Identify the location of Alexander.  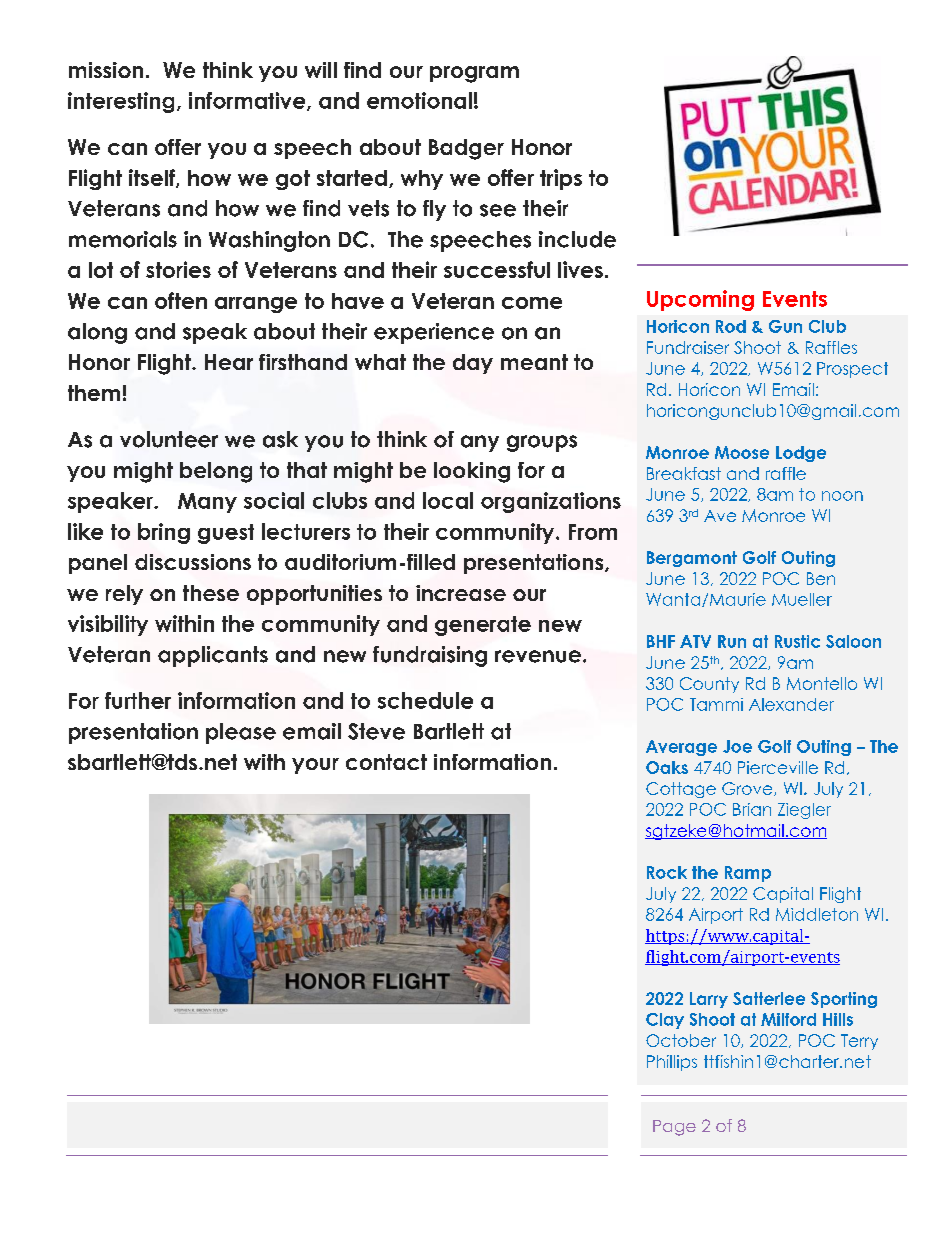
(791, 704).
